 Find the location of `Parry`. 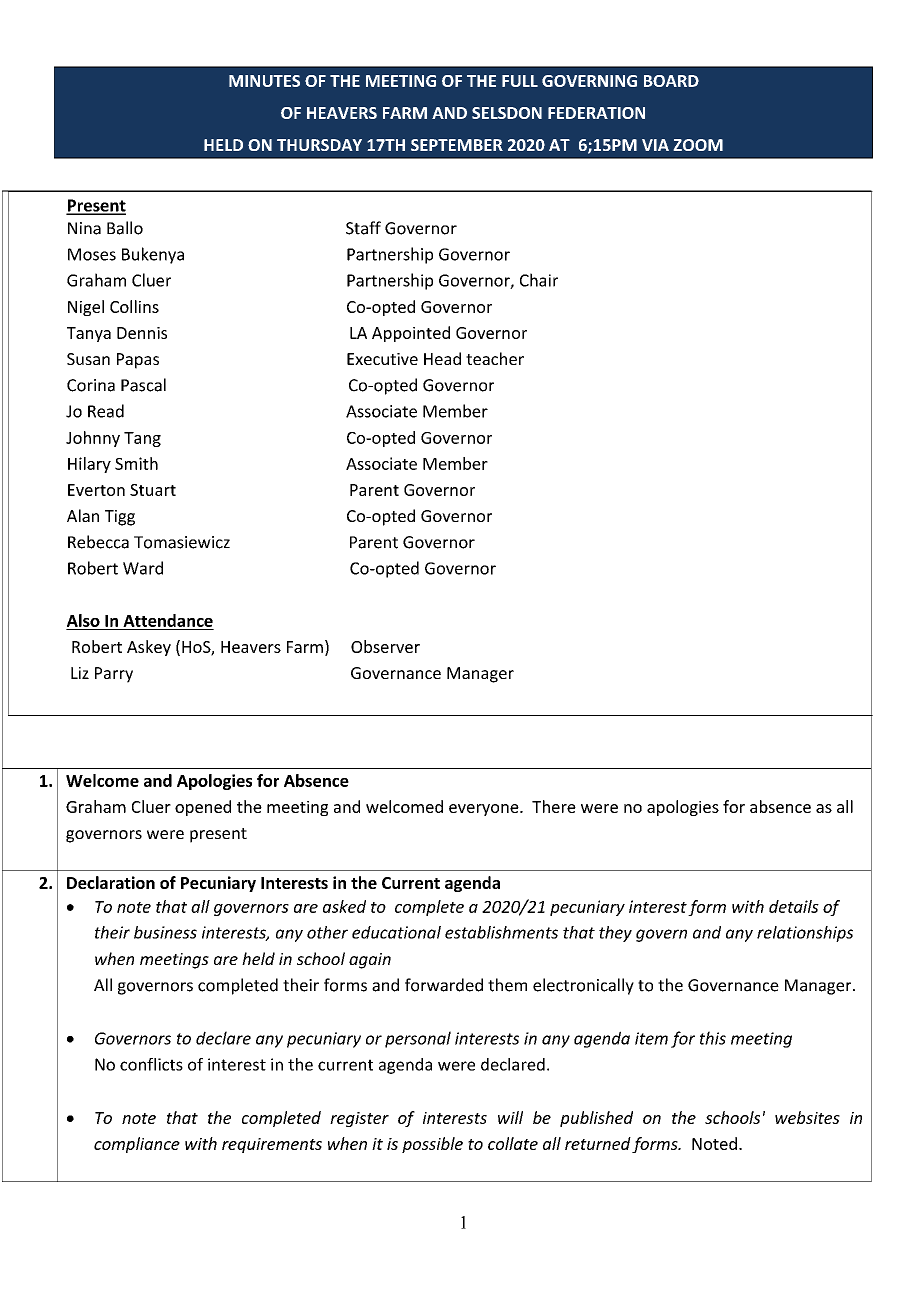

Parry is located at coordinates (114, 675).
